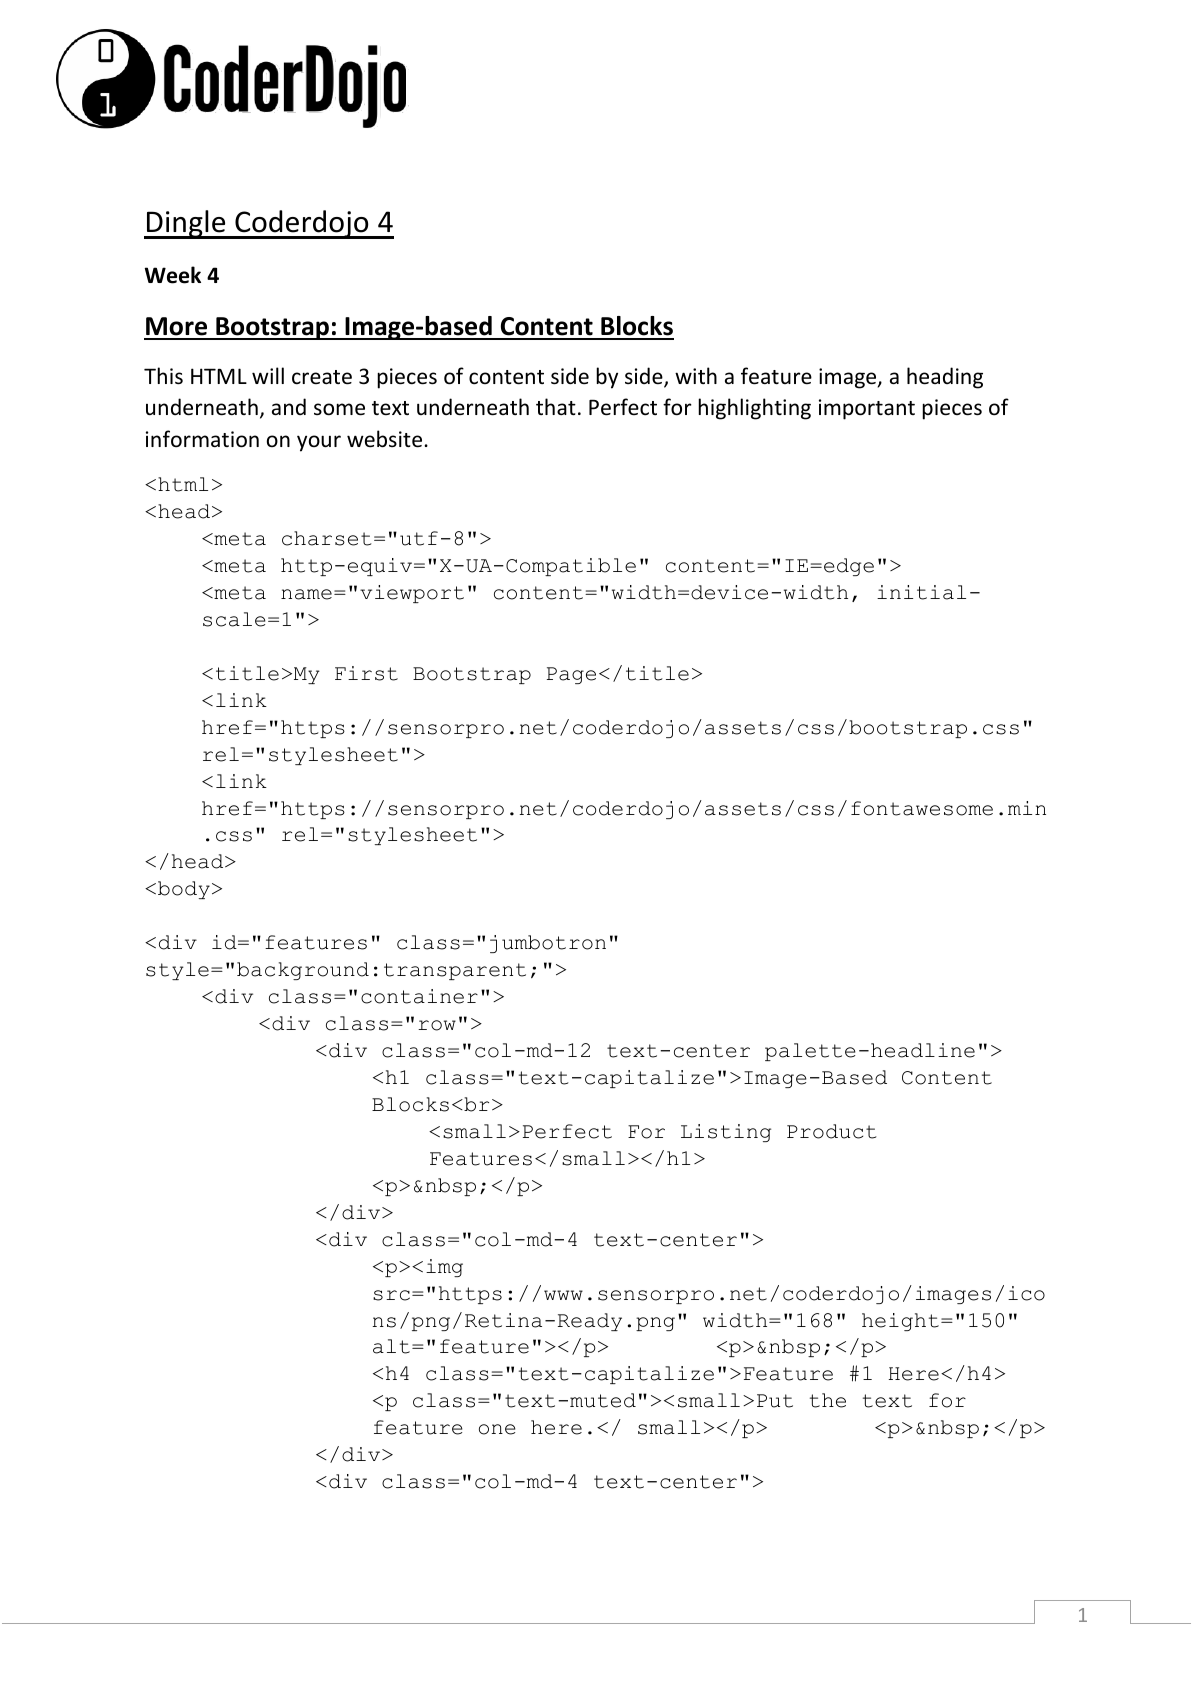  Describe the element at coordinates (184, 890) in the screenshot. I see `body` at that location.
